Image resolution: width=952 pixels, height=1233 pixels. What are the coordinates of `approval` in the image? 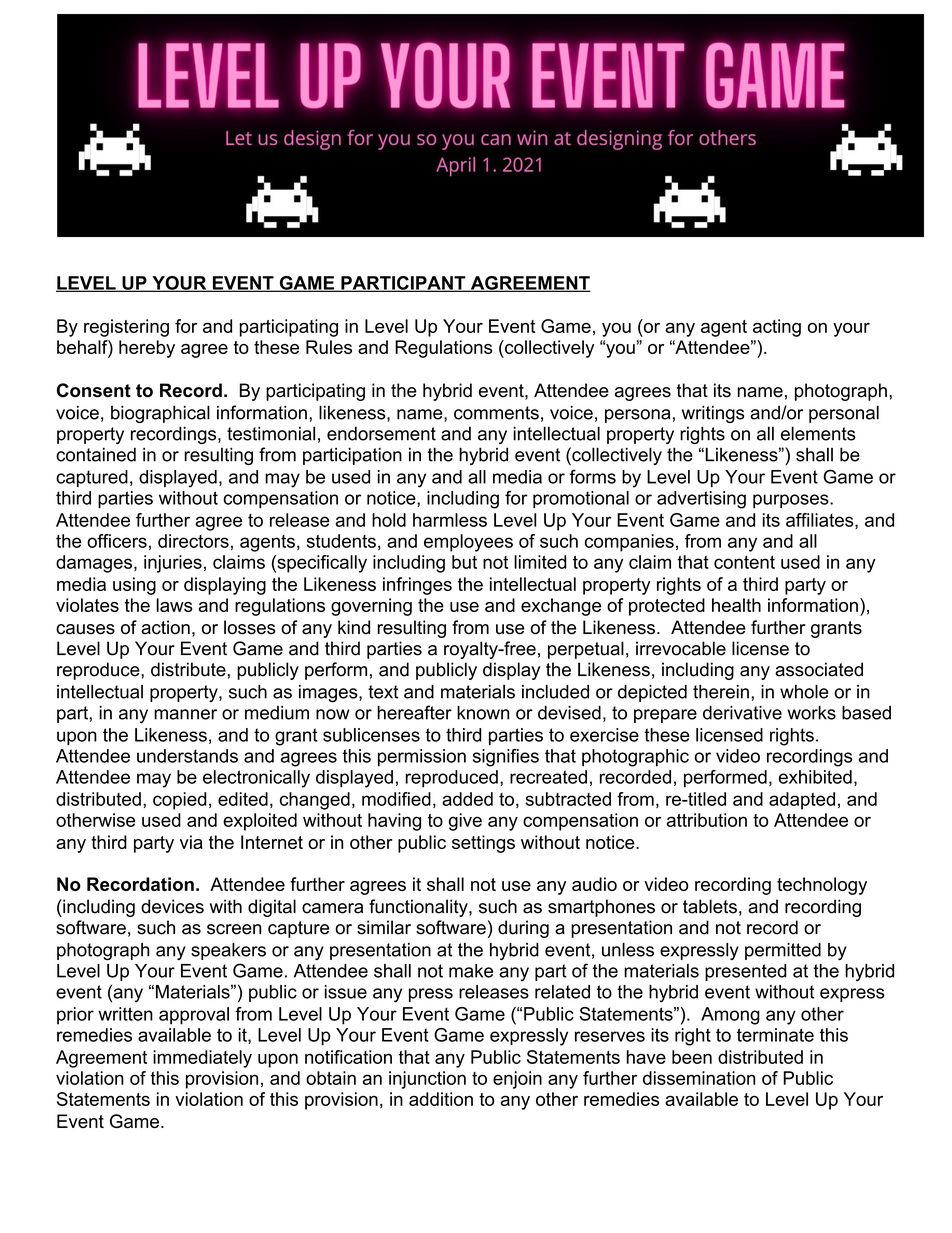 It's located at (194, 1016).
